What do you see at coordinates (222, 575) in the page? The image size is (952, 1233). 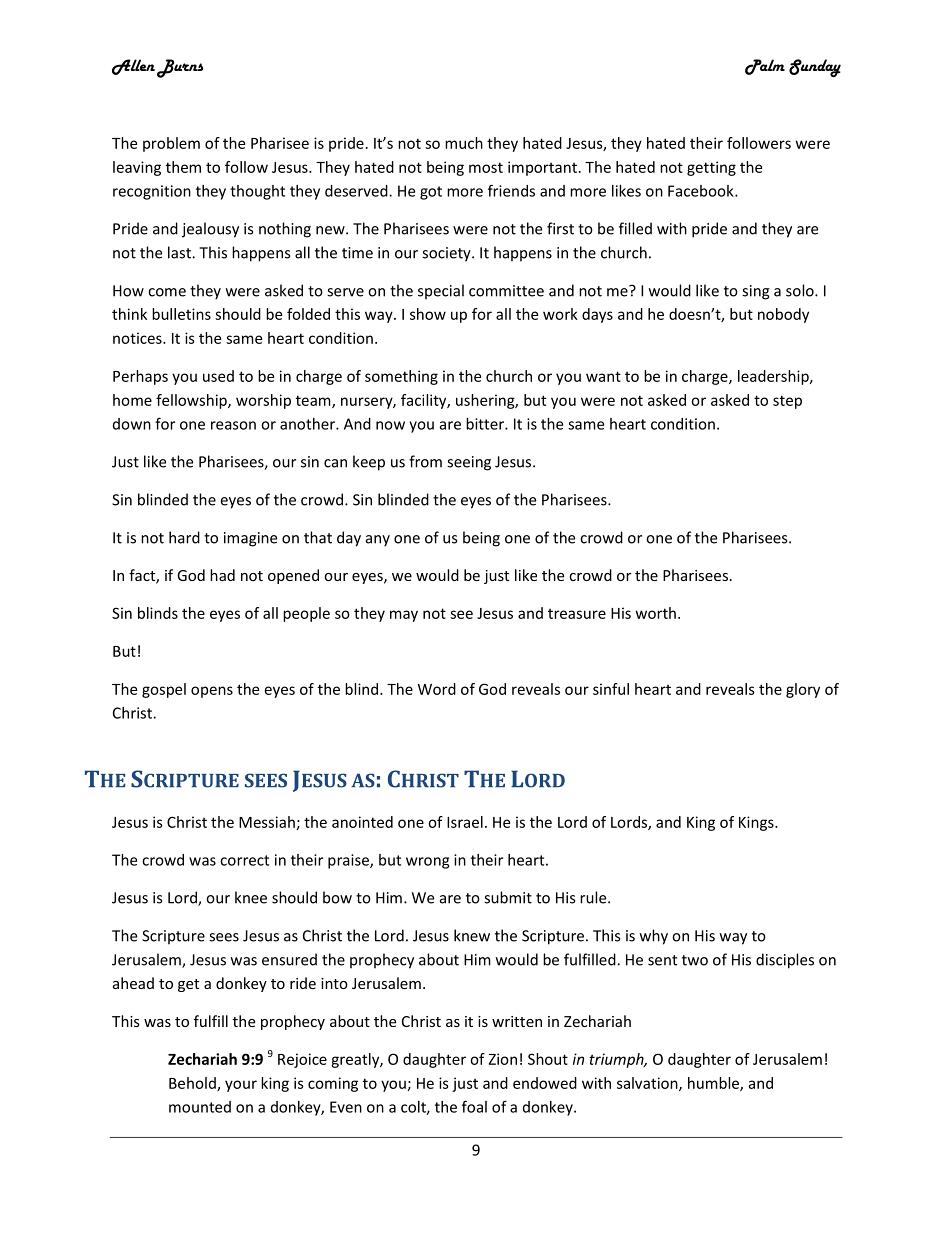 I see `had` at bounding box center [222, 575].
